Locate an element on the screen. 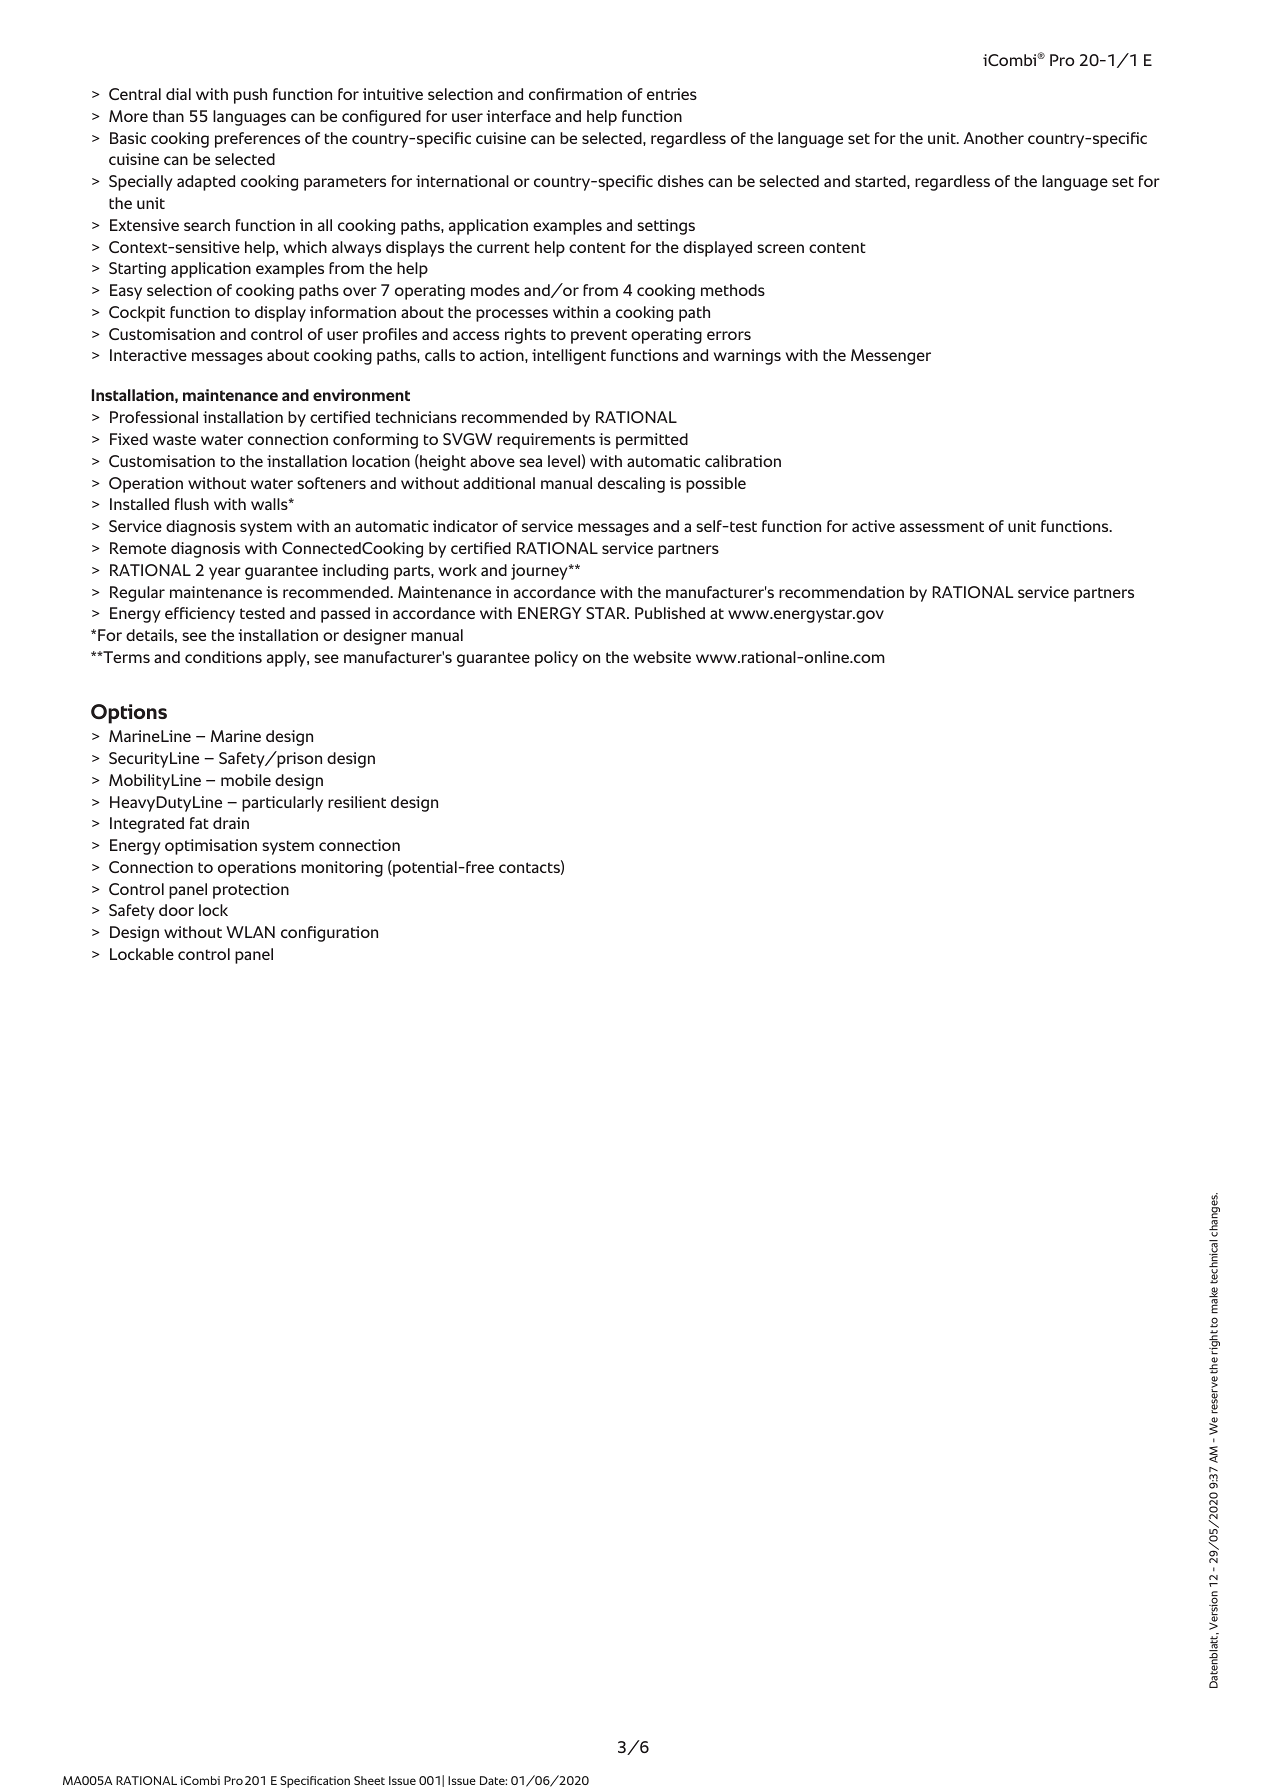  monitoring is located at coordinates (342, 869).
